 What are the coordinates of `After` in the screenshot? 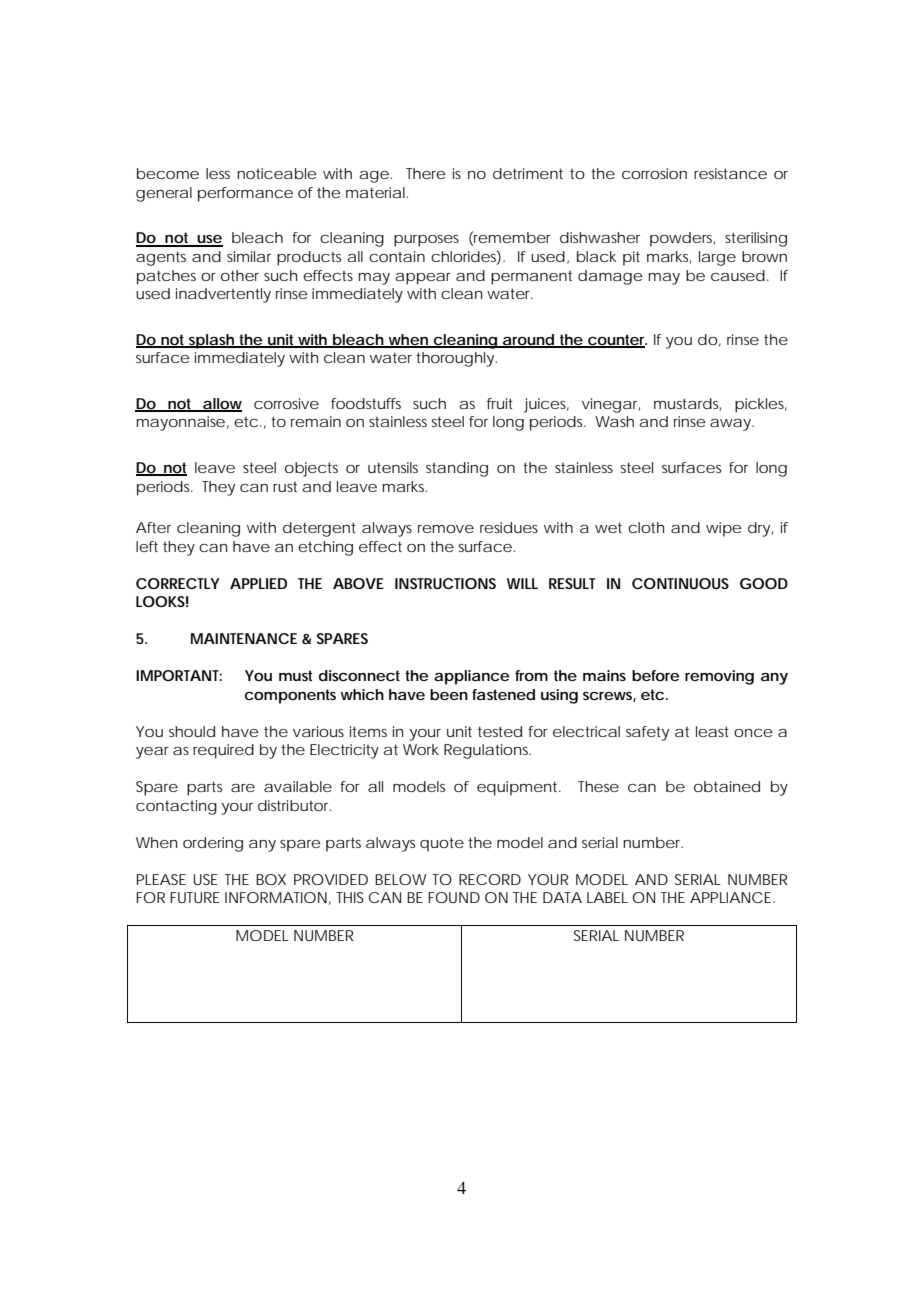 It's located at (153, 527).
